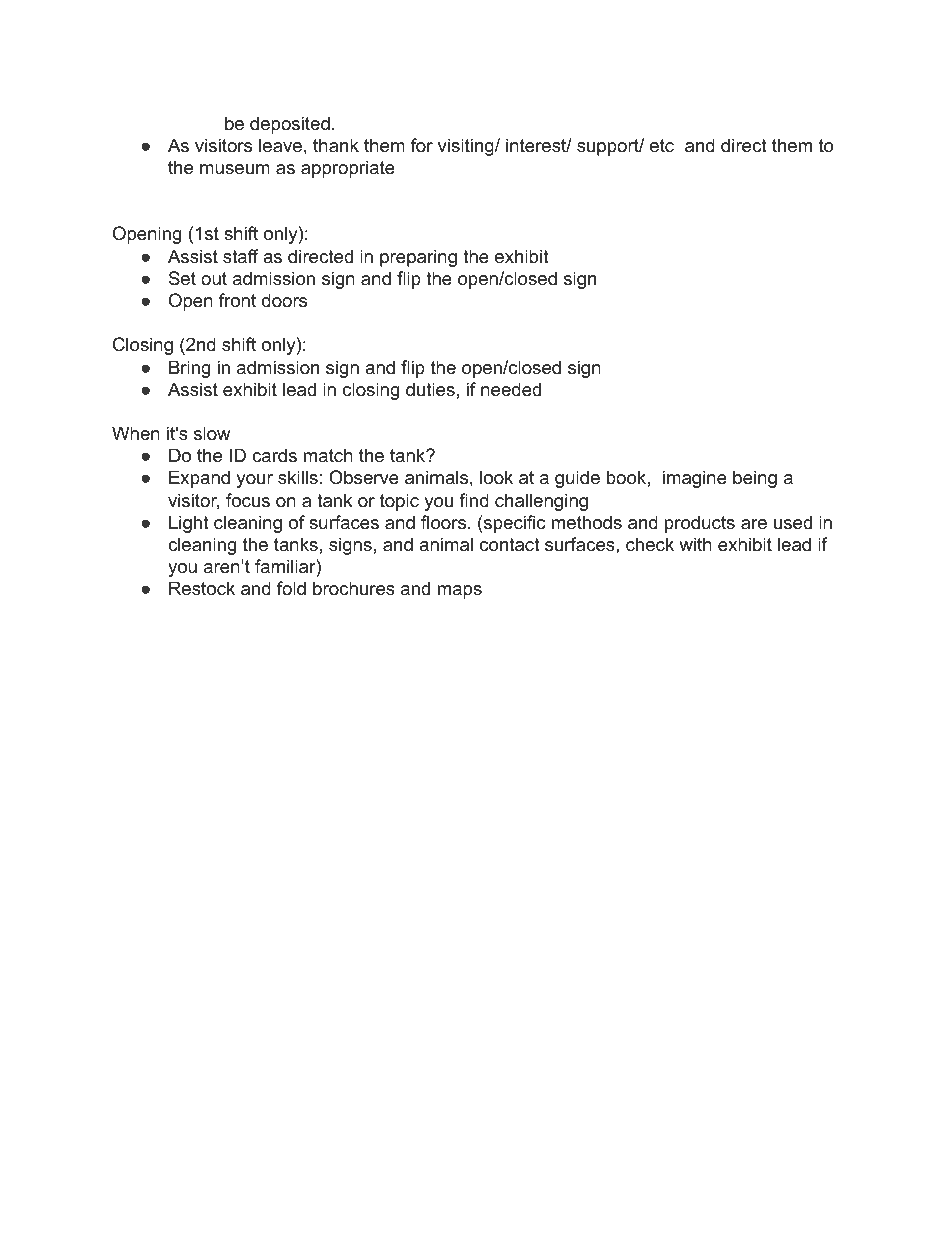 The image size is (952, 1233). Describe the element at coordinates (280, 145) in the screenshot. I see `leave` at that location.
